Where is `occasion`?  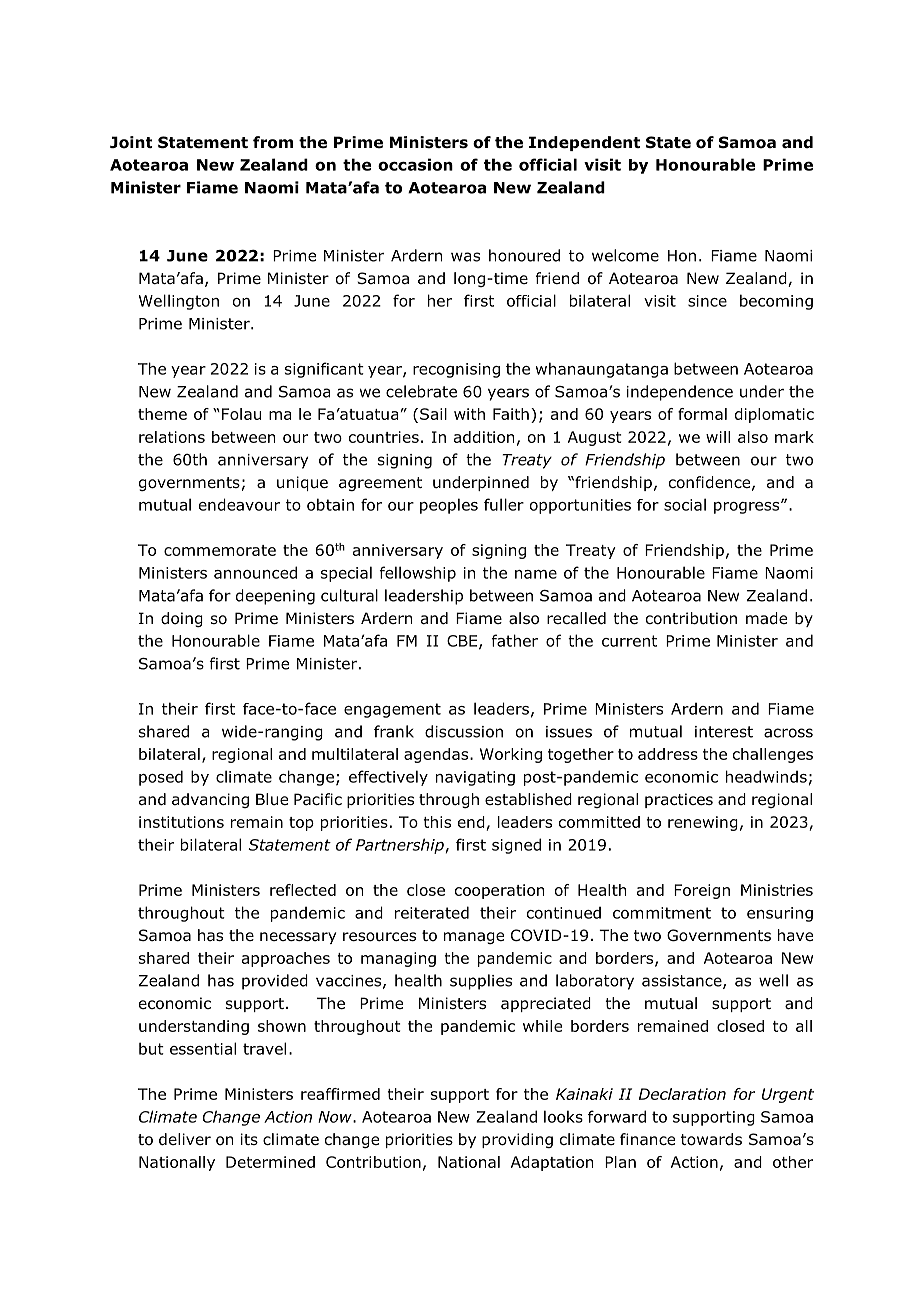
occasion is located at coordinates (415, 164).
